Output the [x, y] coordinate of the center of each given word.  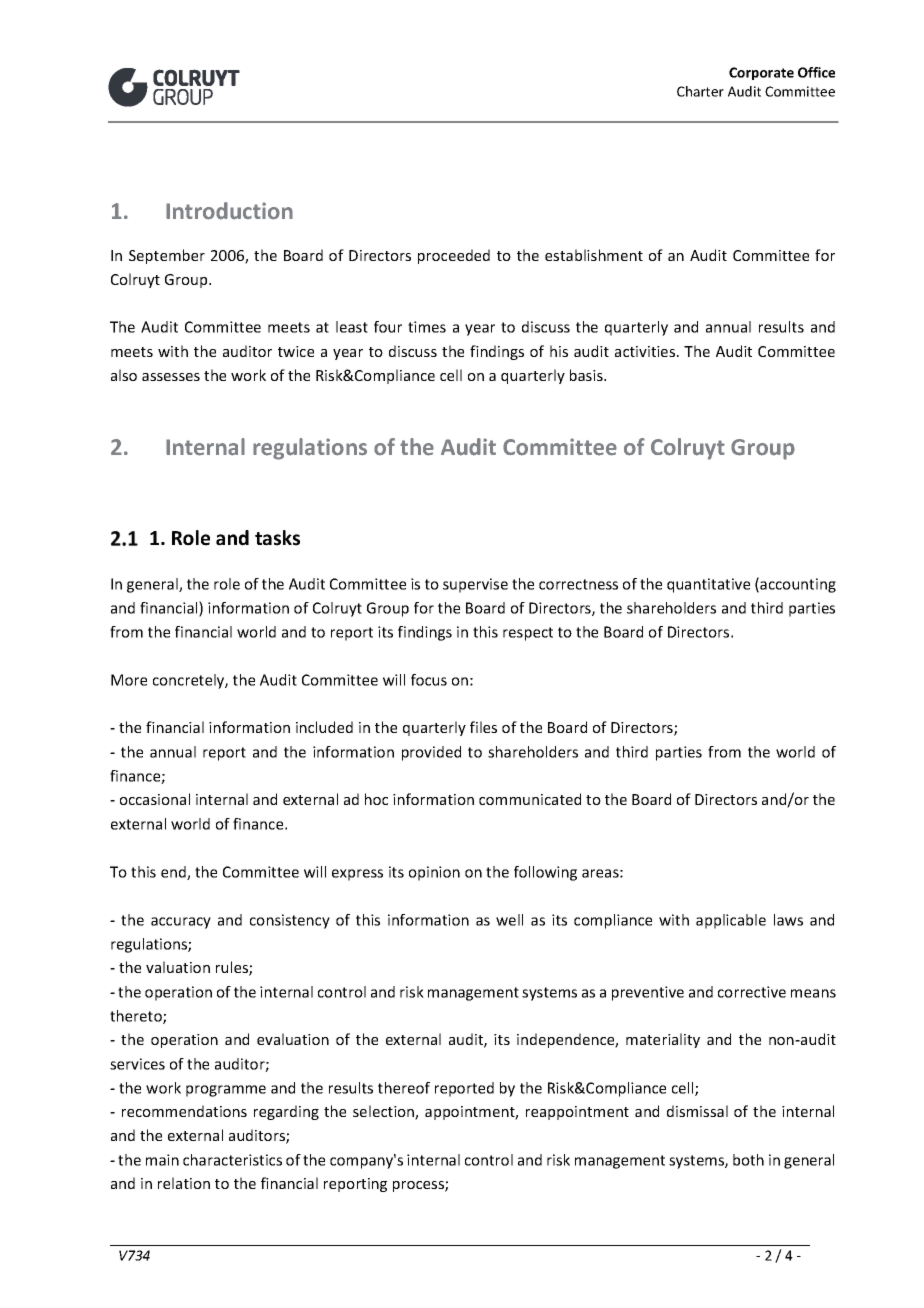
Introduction [229, 211]
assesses [171, 377]
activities [645, 351]
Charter [700, 91]
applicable [731, 921]
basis [587, 375]
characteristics [232, 1160]
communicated [530, 799]
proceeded [454, 256]
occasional [155, 799]
